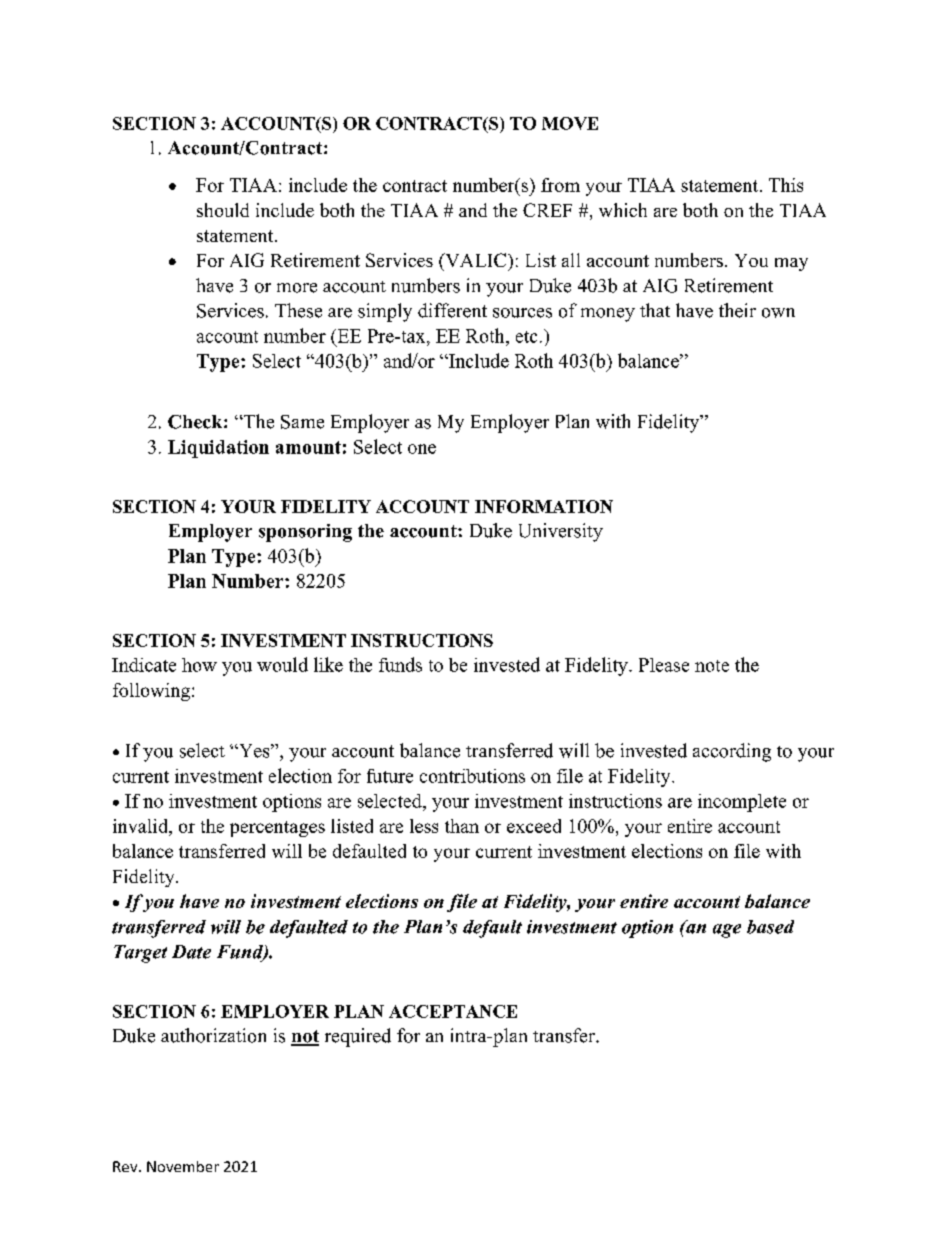 The width and height of the image is (952, 1233). What do you see at coordinates (223, 210) in the image?
I see `should` at bounding box center [223, 210].
